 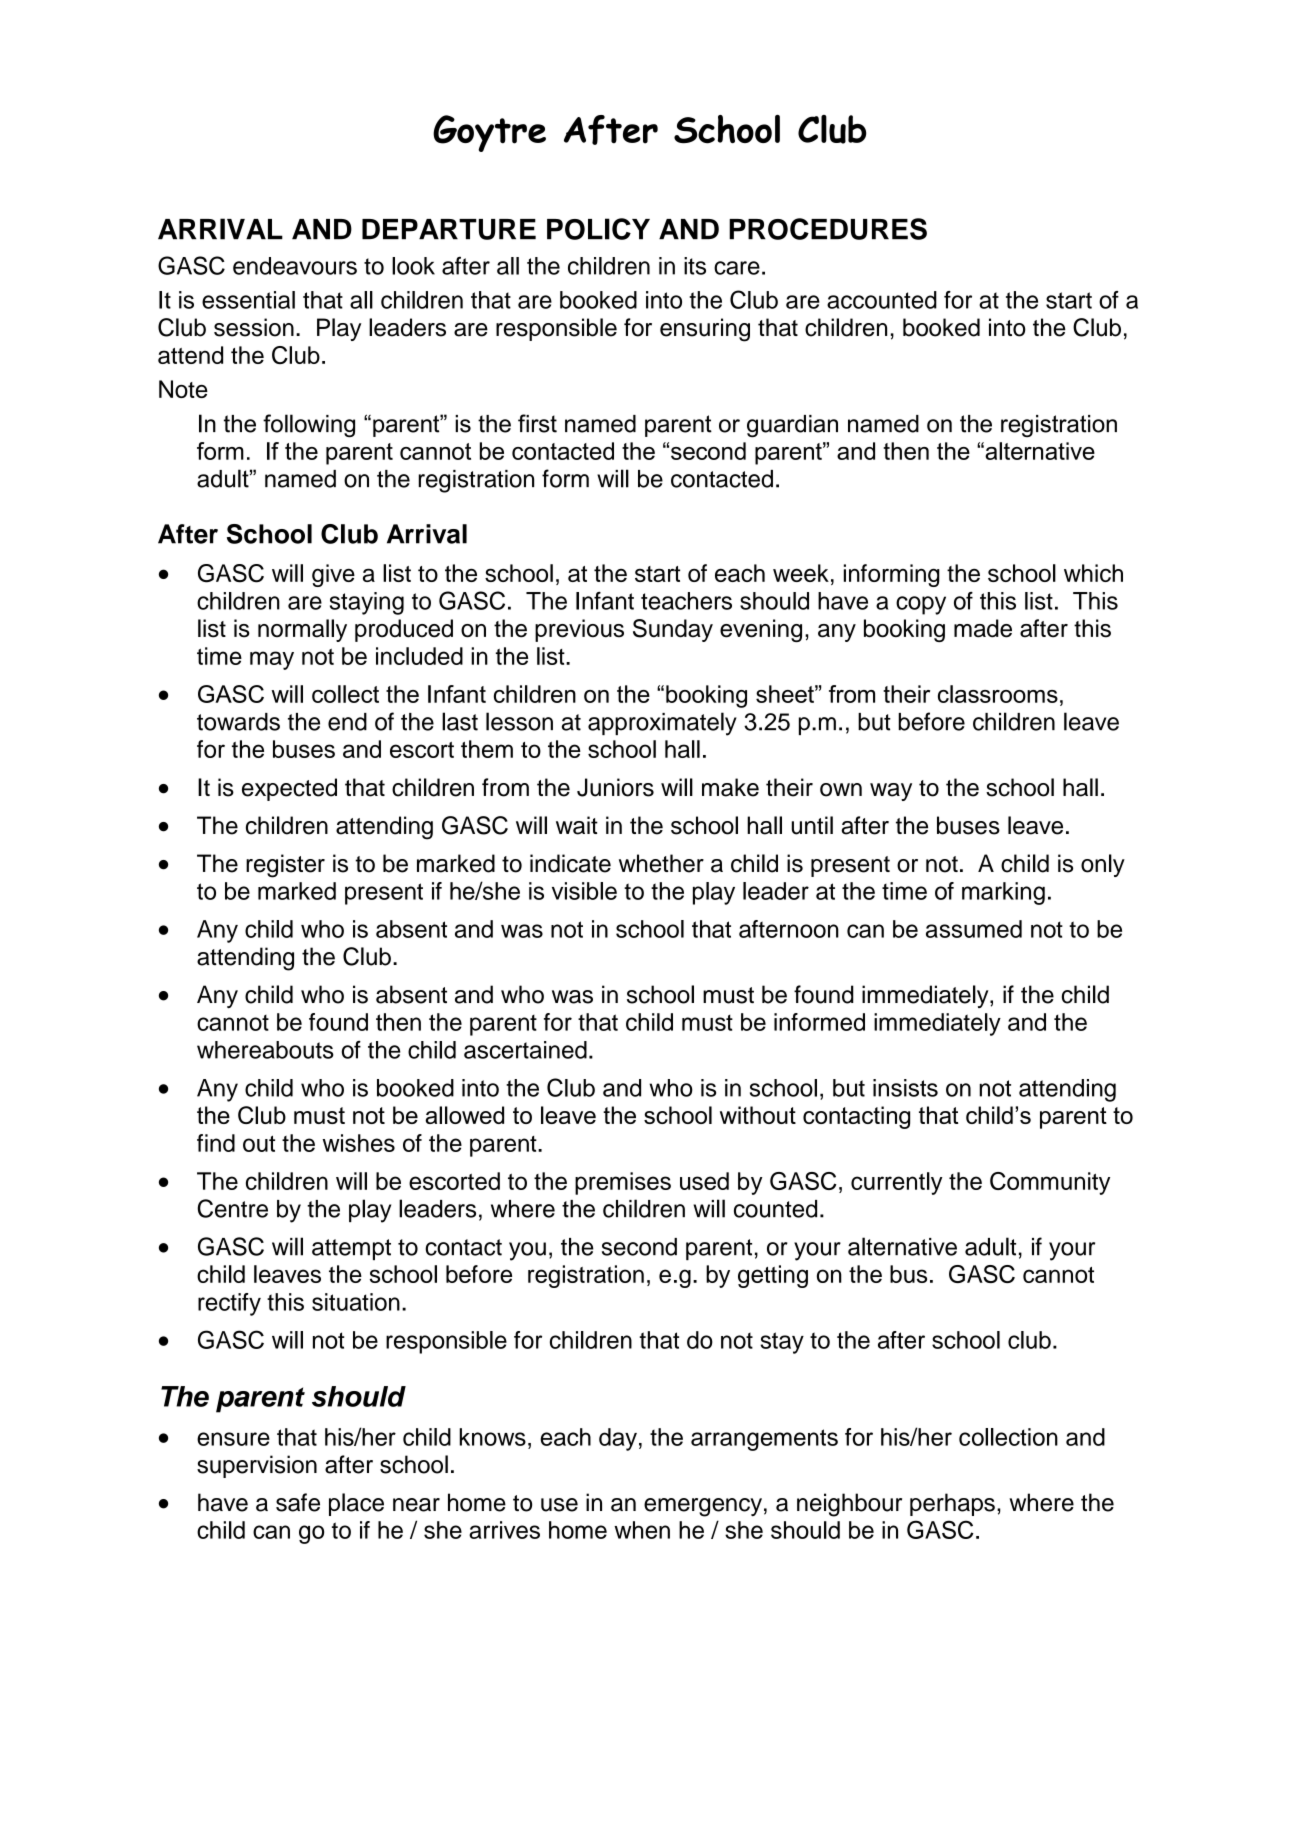 I want to click on register, so click(x=285, y=866).
